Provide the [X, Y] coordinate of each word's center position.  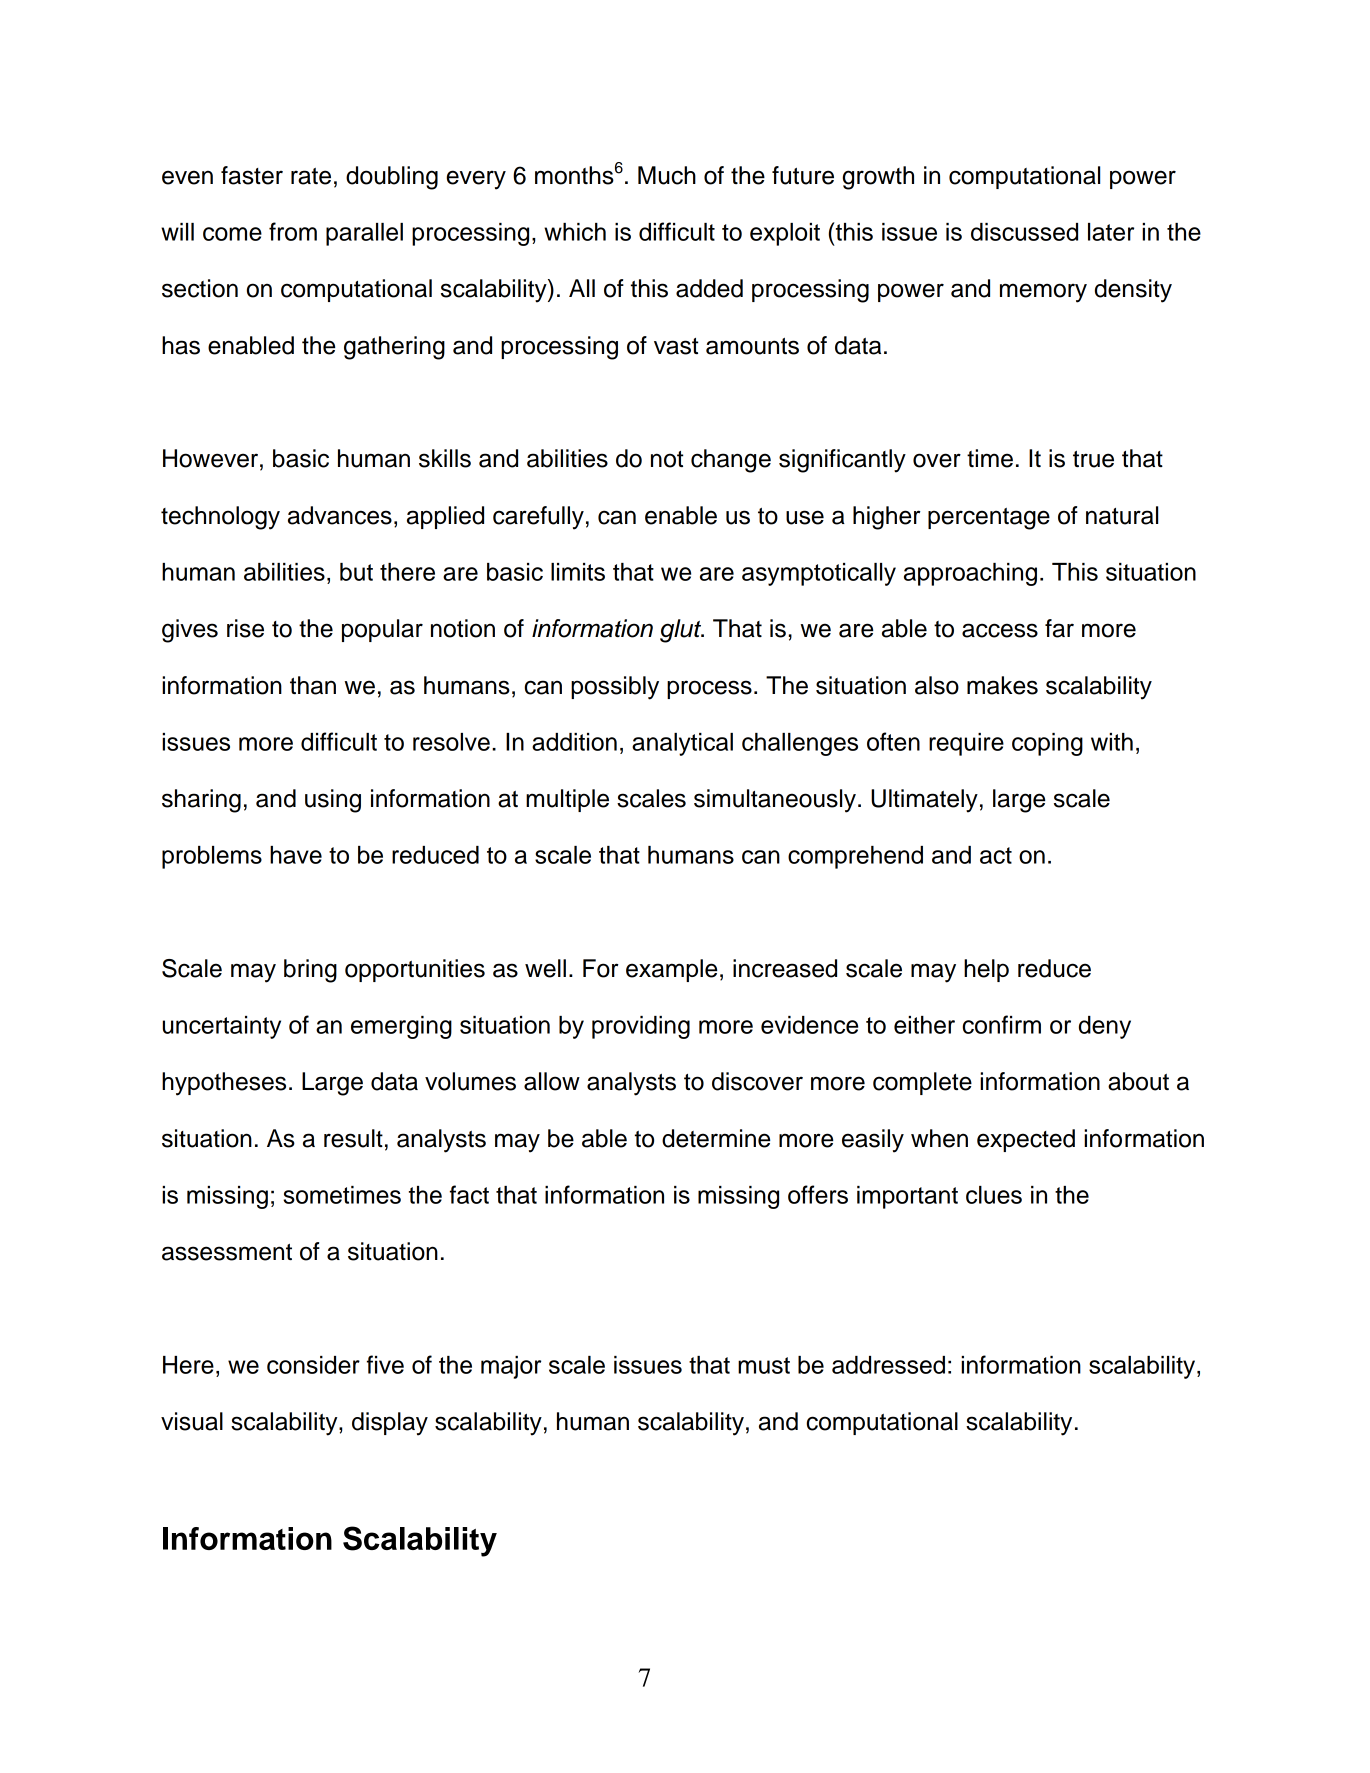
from [293, 231]
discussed [1024, 232]
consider [313, 1365]
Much [667, 175]
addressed [888, 1365]
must [764, 1365]
